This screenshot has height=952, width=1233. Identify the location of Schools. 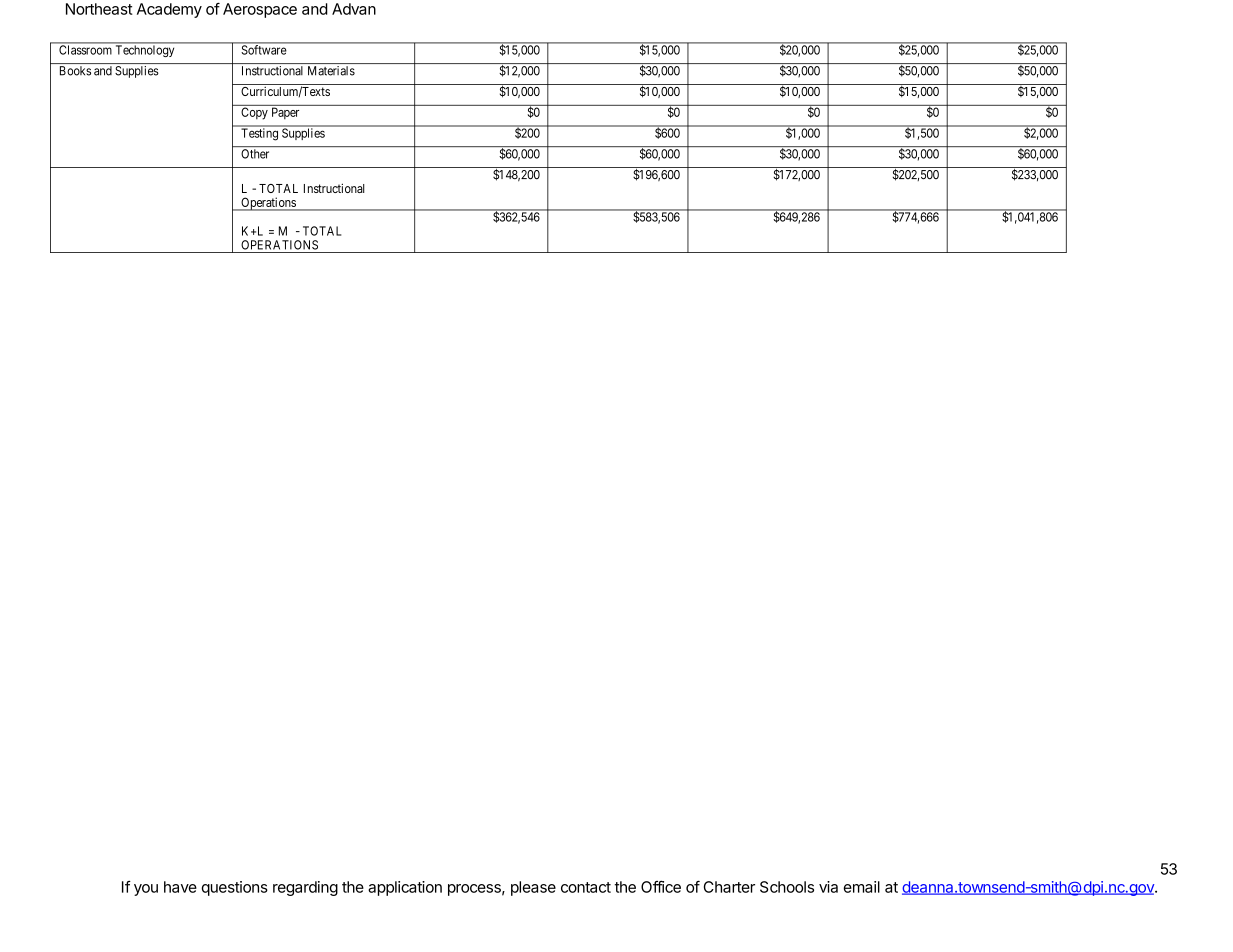
(787, 887).
